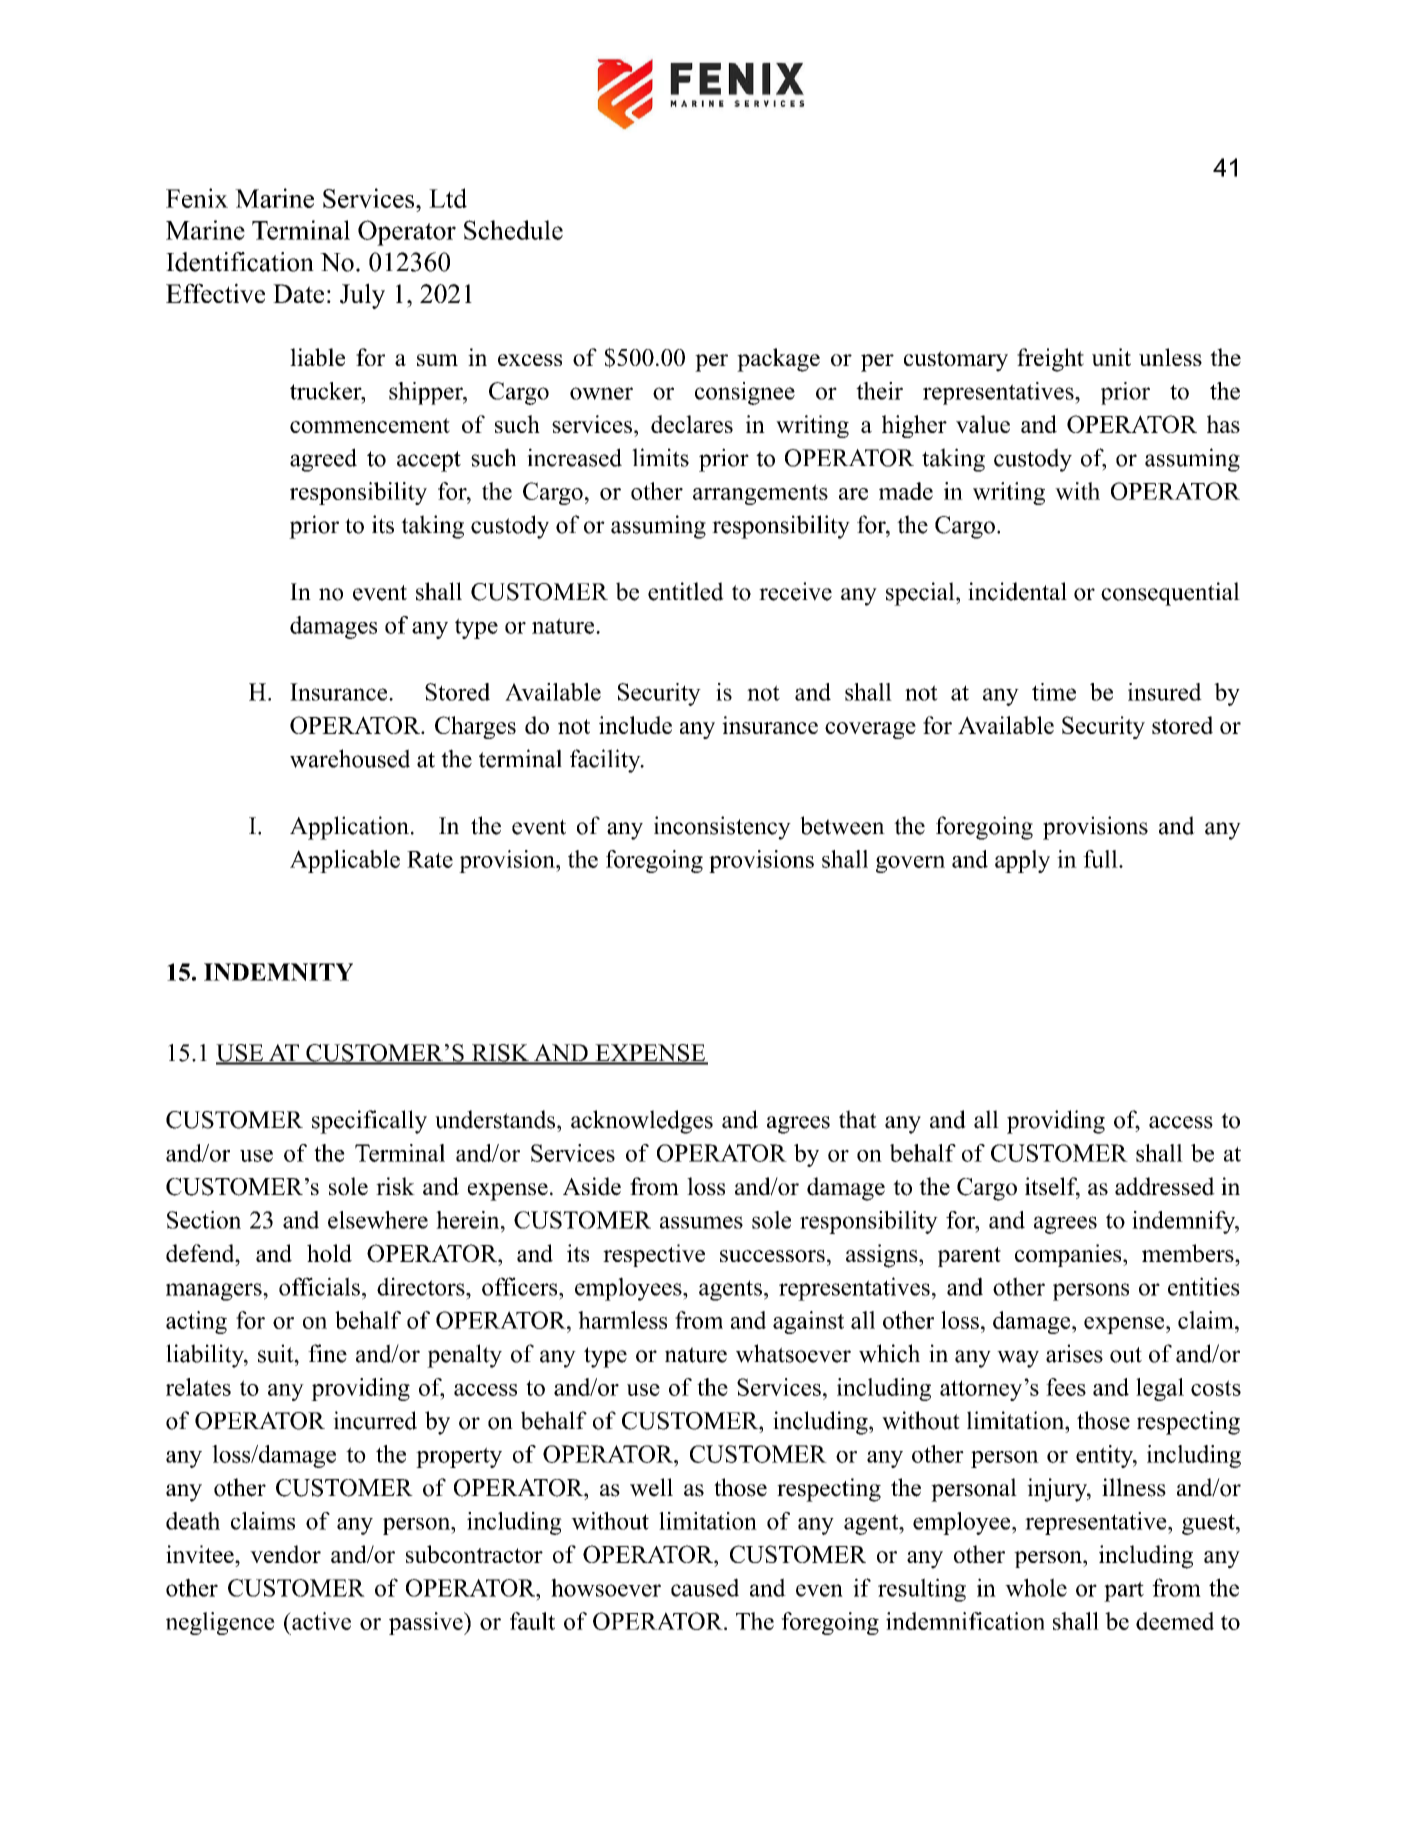 This page has height=1821, width=1407. Describe the element at coordinates (345, 861) in the page. I see `Applicable` at that location.
